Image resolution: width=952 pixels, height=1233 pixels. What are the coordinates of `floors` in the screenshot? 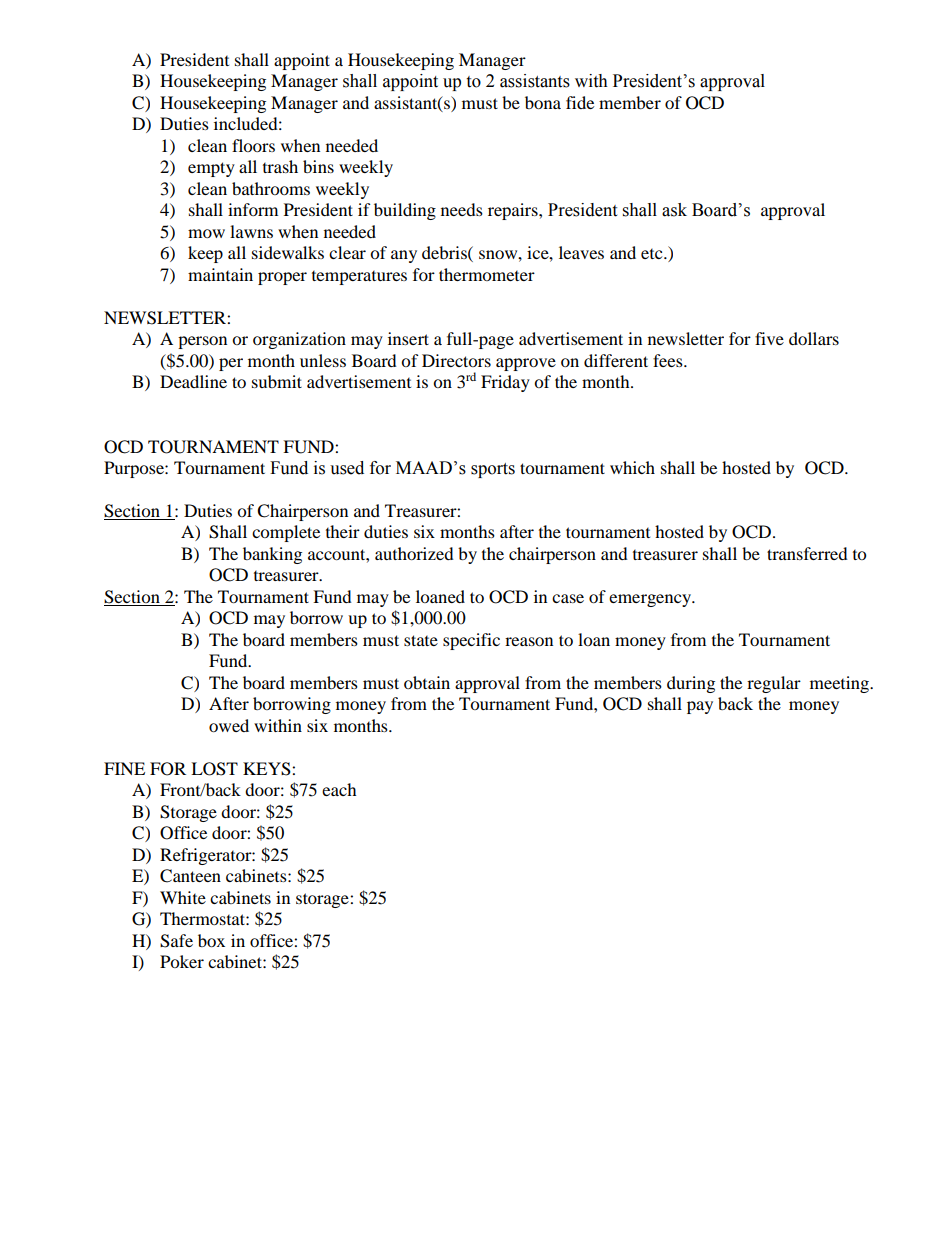 It's located at (253, 145).
